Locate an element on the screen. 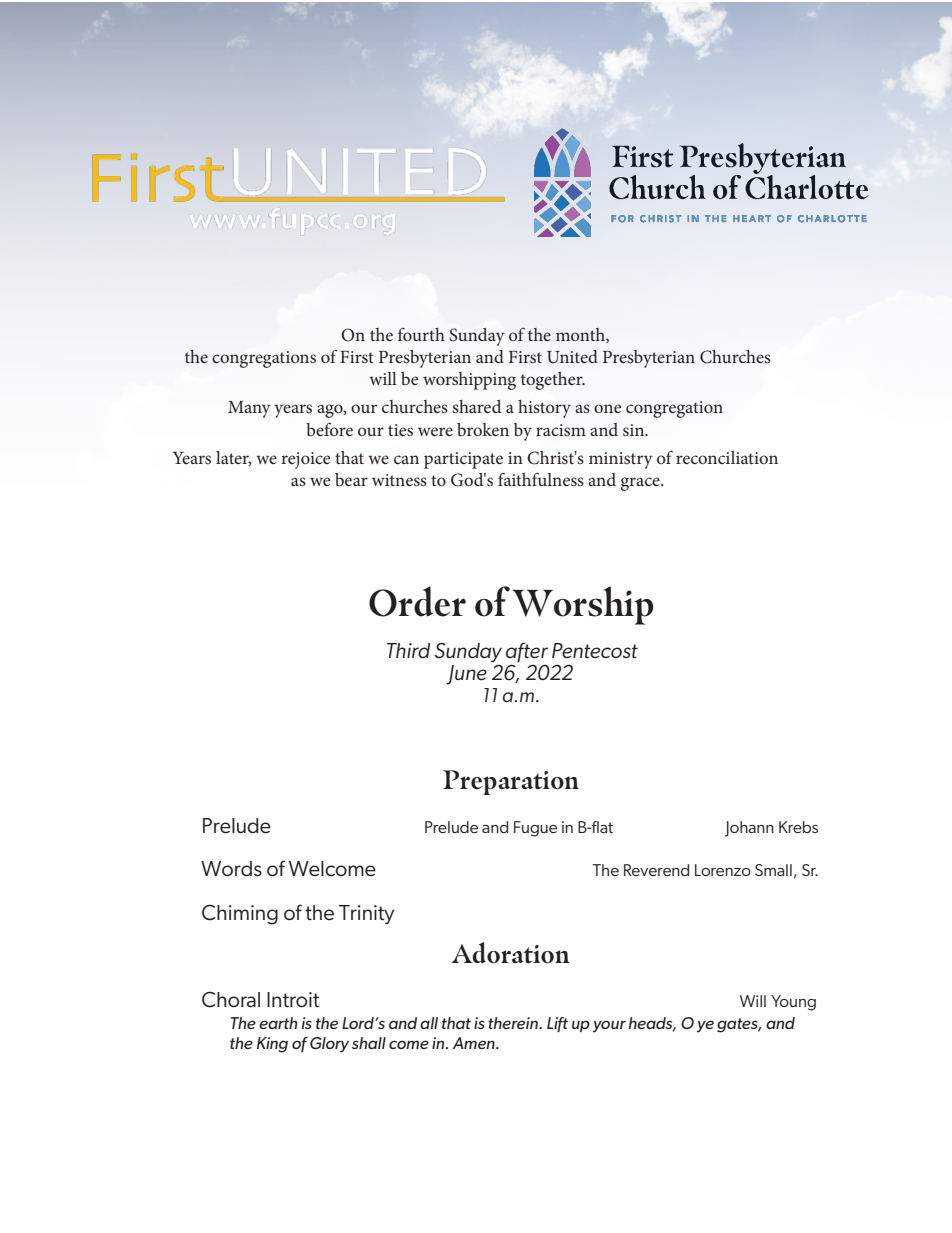 This screenshot has height=1233, width=952. Johann is located at coordinates (749, 829).
